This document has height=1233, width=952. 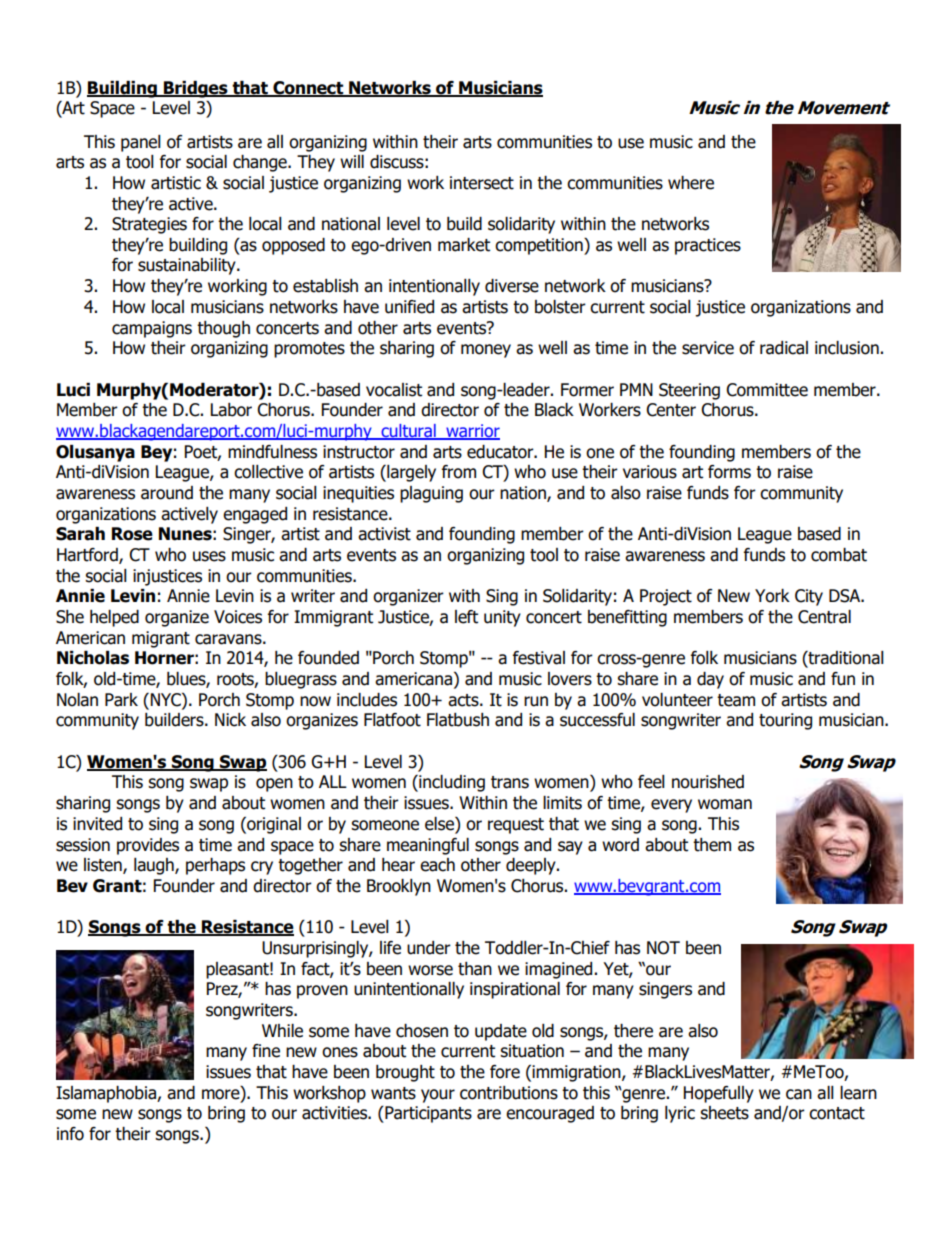 I want to click on sheets, so click(x=724, y=1113).
